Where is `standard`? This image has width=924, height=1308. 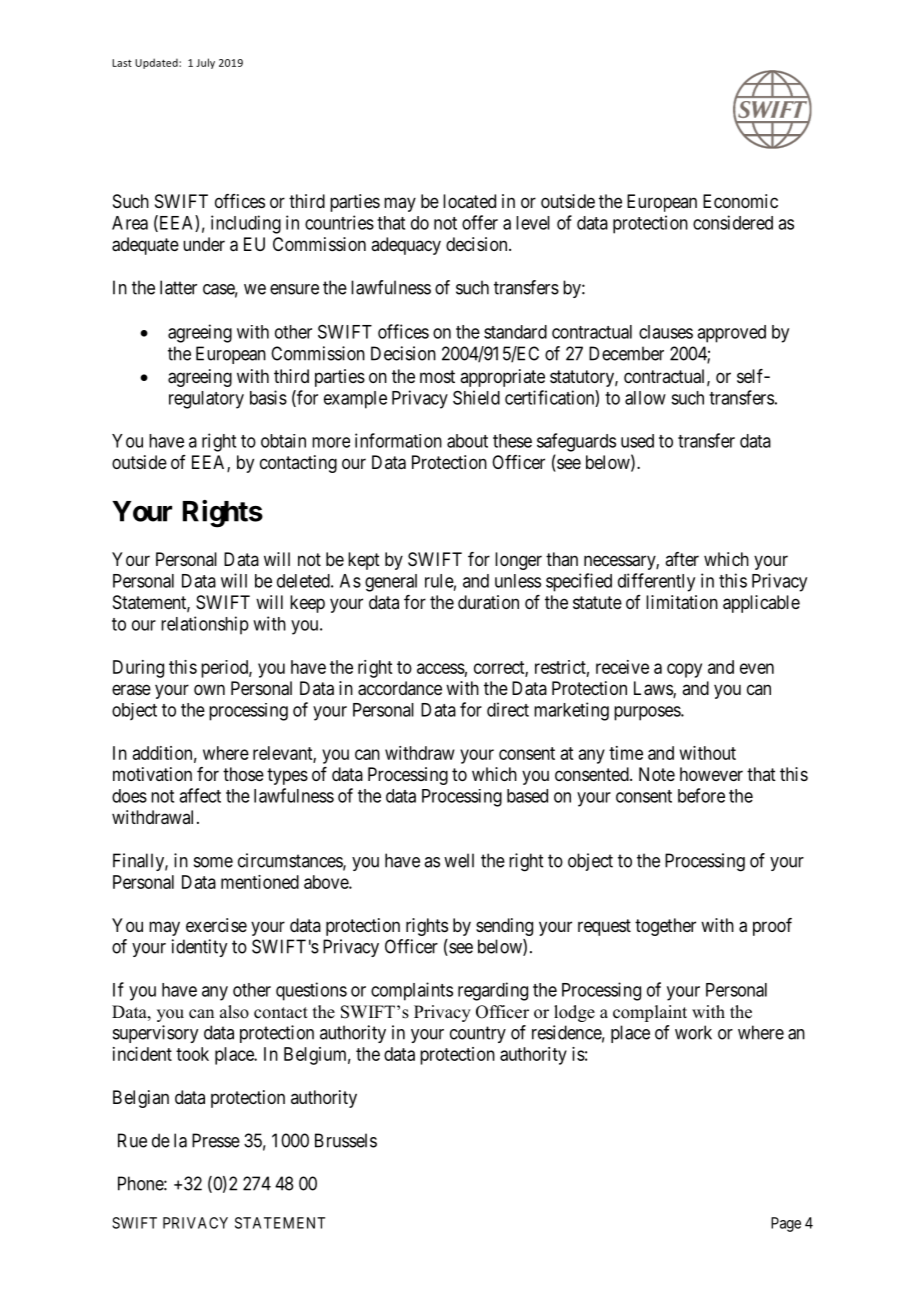
standard is located at coordinates (515, 332).
